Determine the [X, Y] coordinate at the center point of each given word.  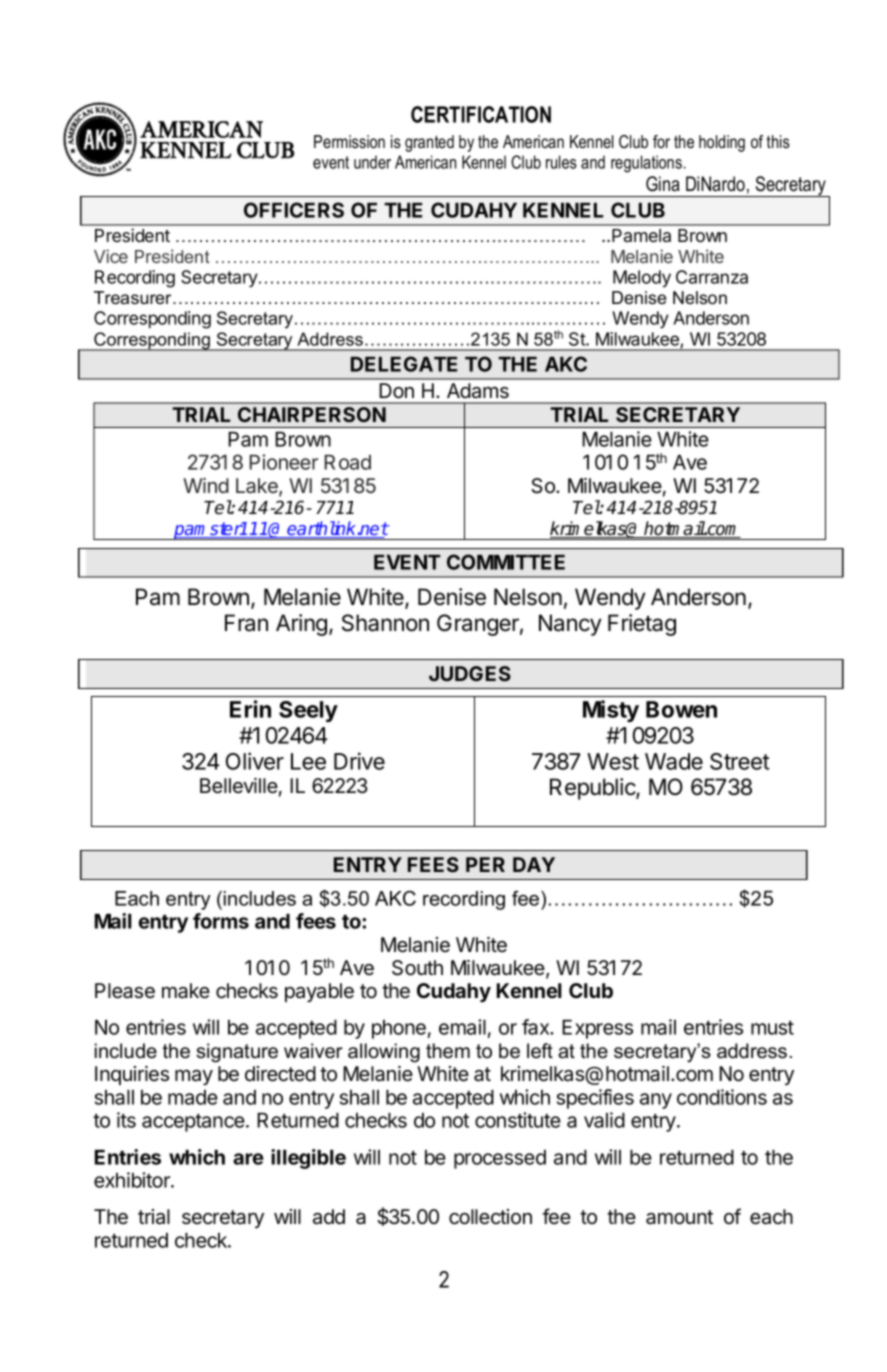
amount [679, 1217]
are [248, 1159]
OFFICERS [294, 210]
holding [722, 143]
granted [429, 143]
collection [490, 1217]
